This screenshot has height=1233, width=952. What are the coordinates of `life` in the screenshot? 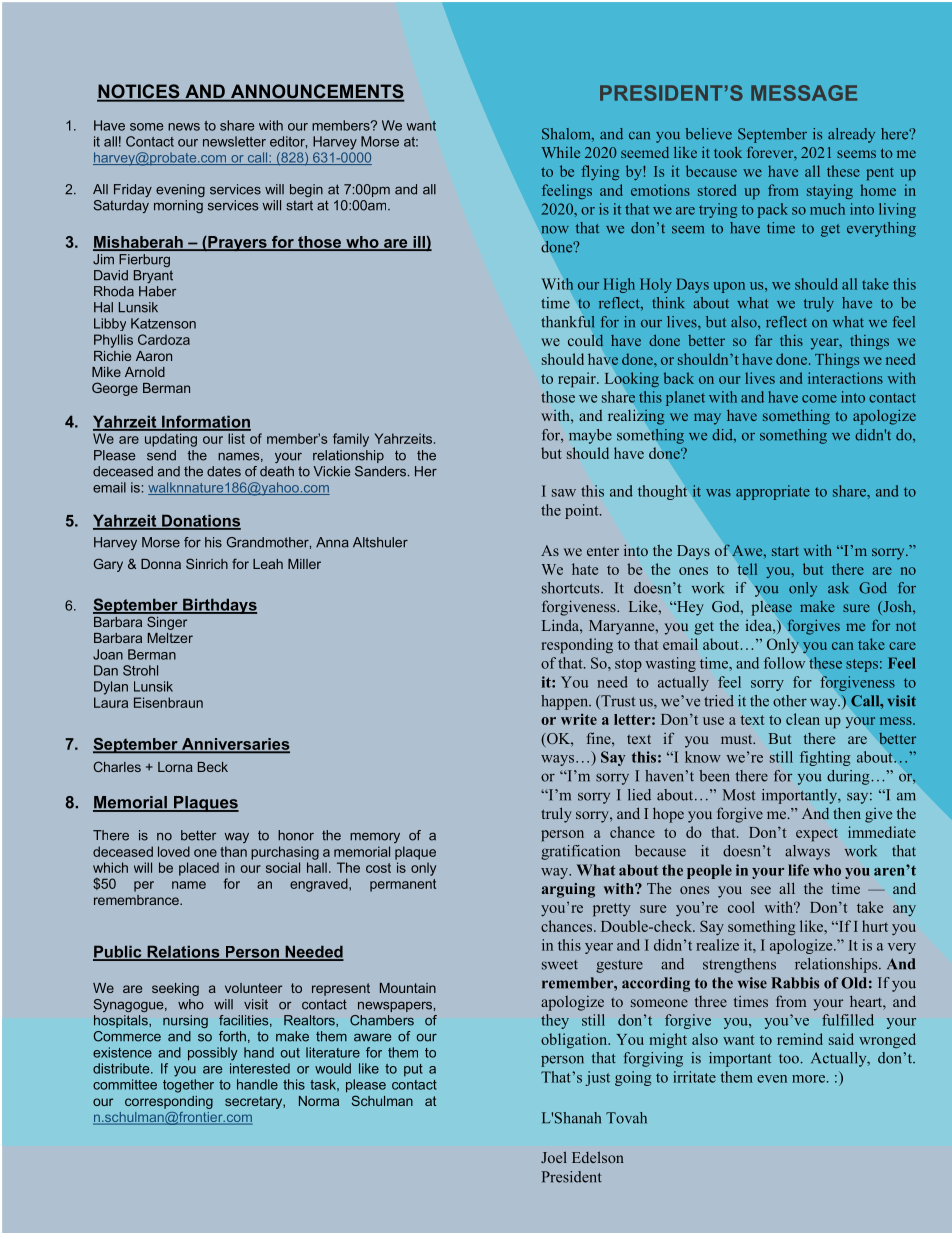 It's located at (798, 870).
